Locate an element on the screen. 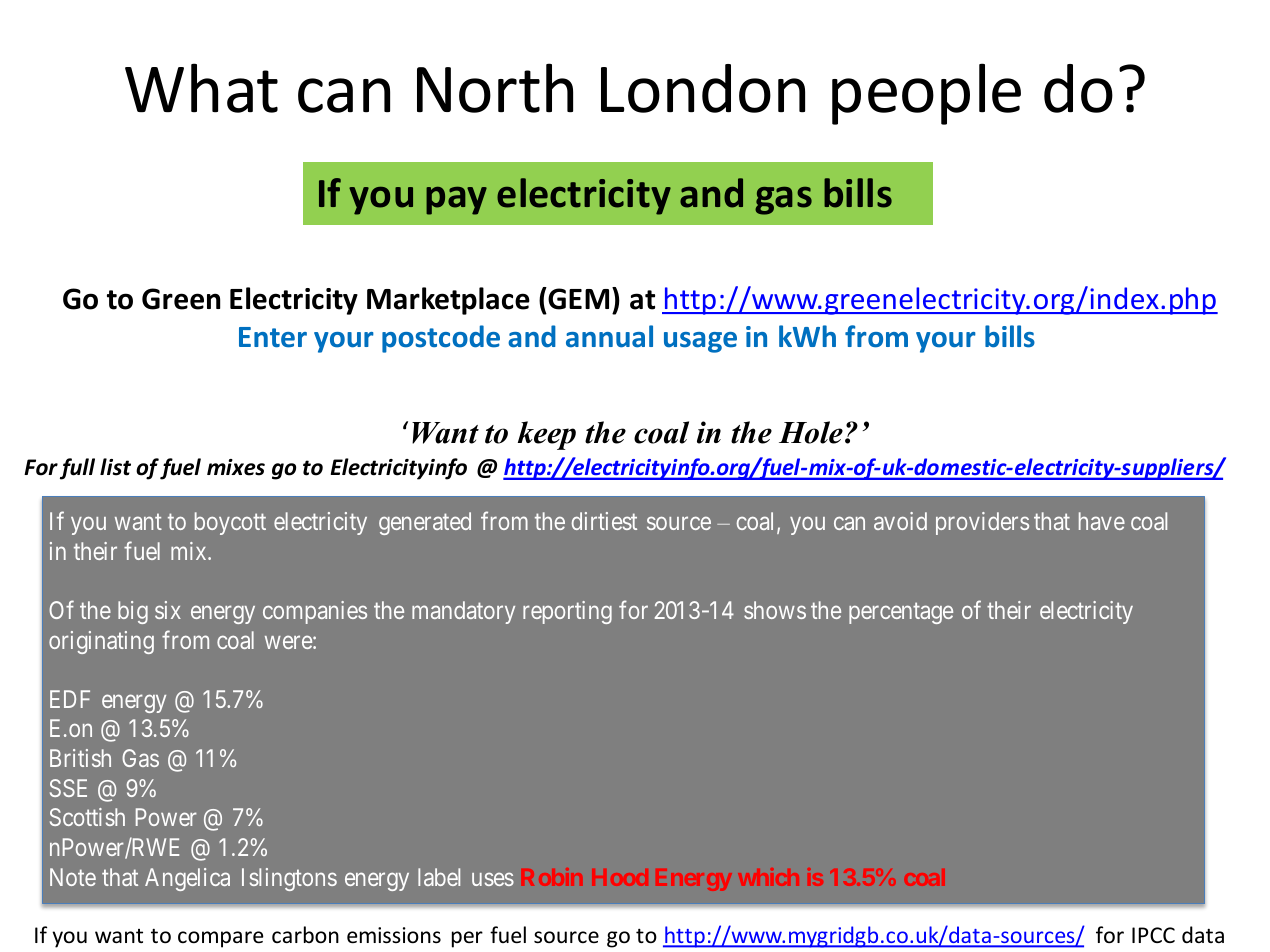 This screenshot has height=952, width=1270. annual is located at coordinates (609, 336).
